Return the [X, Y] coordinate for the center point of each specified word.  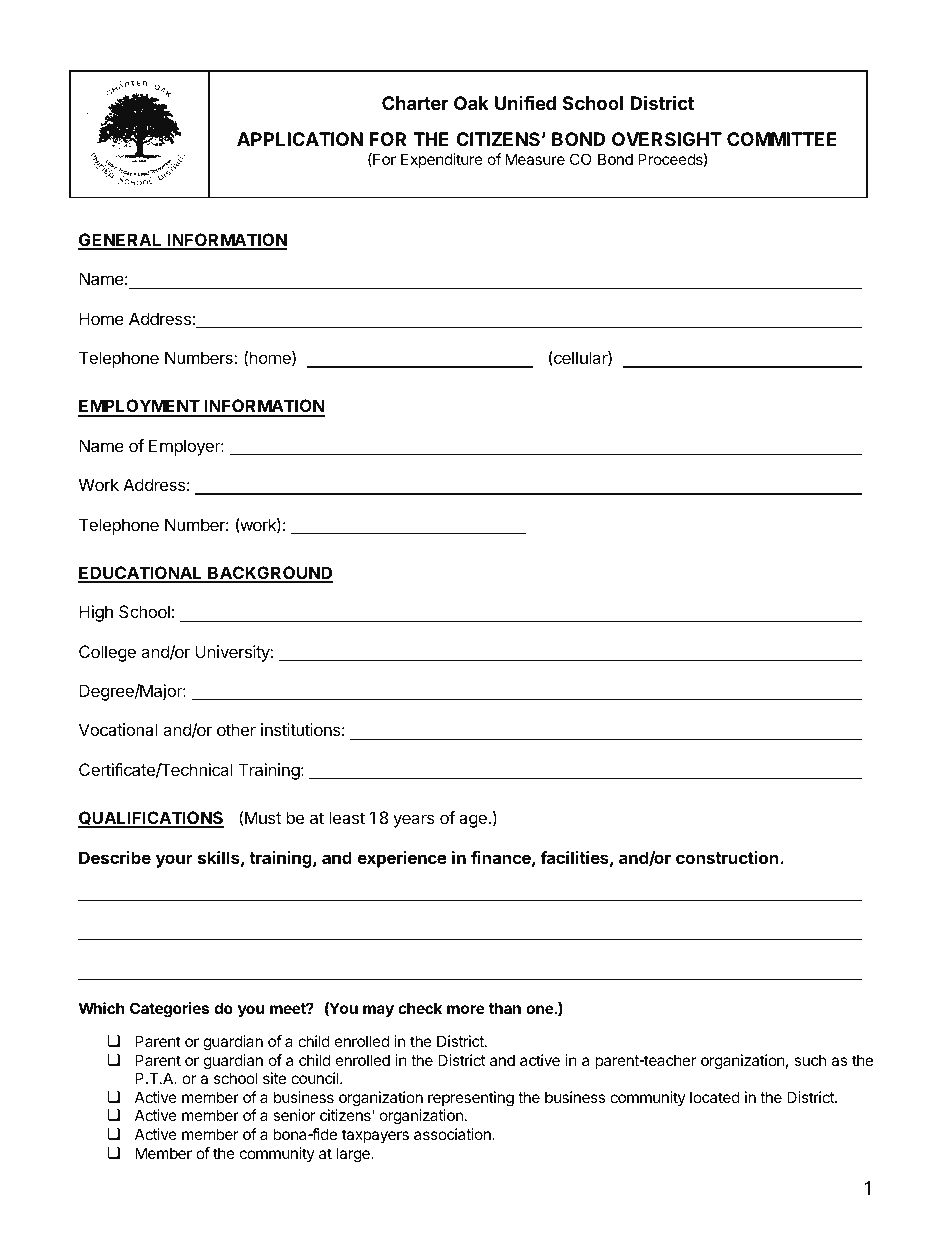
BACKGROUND [269, 574]
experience [402, 859]
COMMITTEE [782, 139]
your [174, 861]
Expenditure [442, 160]
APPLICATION [300, 139]
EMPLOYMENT [139, 407]
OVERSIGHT [667, 139]
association [453, 1134]
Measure [535, 159]
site [274, 1078]
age [474, 821]
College [107, 653]
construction [728, 857]
